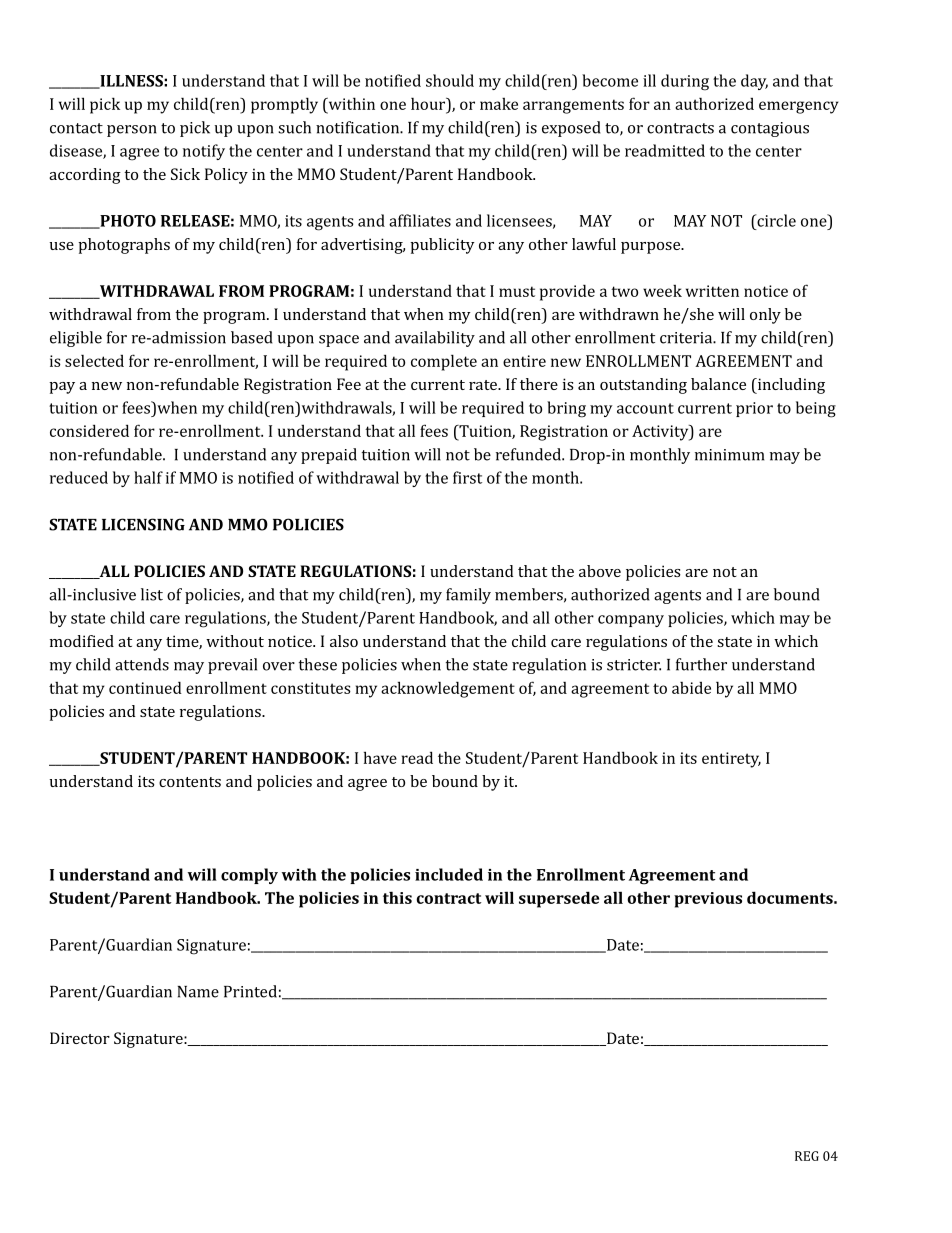 This screenshot has height=1233, width=952. Describe the element at coordinates (429, 103) in the screenshot. I see `hour` at that location.
